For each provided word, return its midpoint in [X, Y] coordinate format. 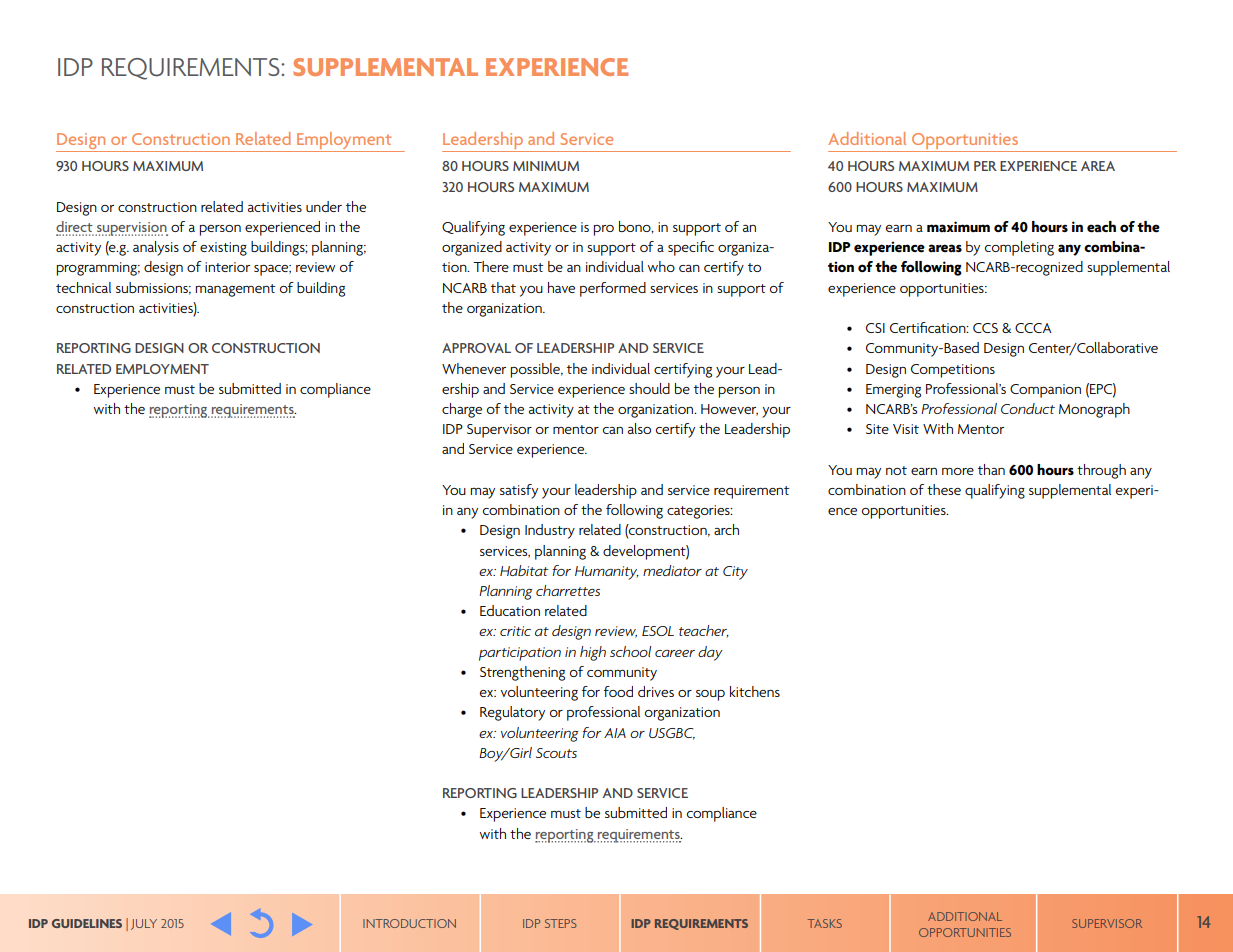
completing [1019, 248]
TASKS [825, 923]
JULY [144, 924]
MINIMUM [546, 166]
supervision [131, 229]
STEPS [561, 923]
